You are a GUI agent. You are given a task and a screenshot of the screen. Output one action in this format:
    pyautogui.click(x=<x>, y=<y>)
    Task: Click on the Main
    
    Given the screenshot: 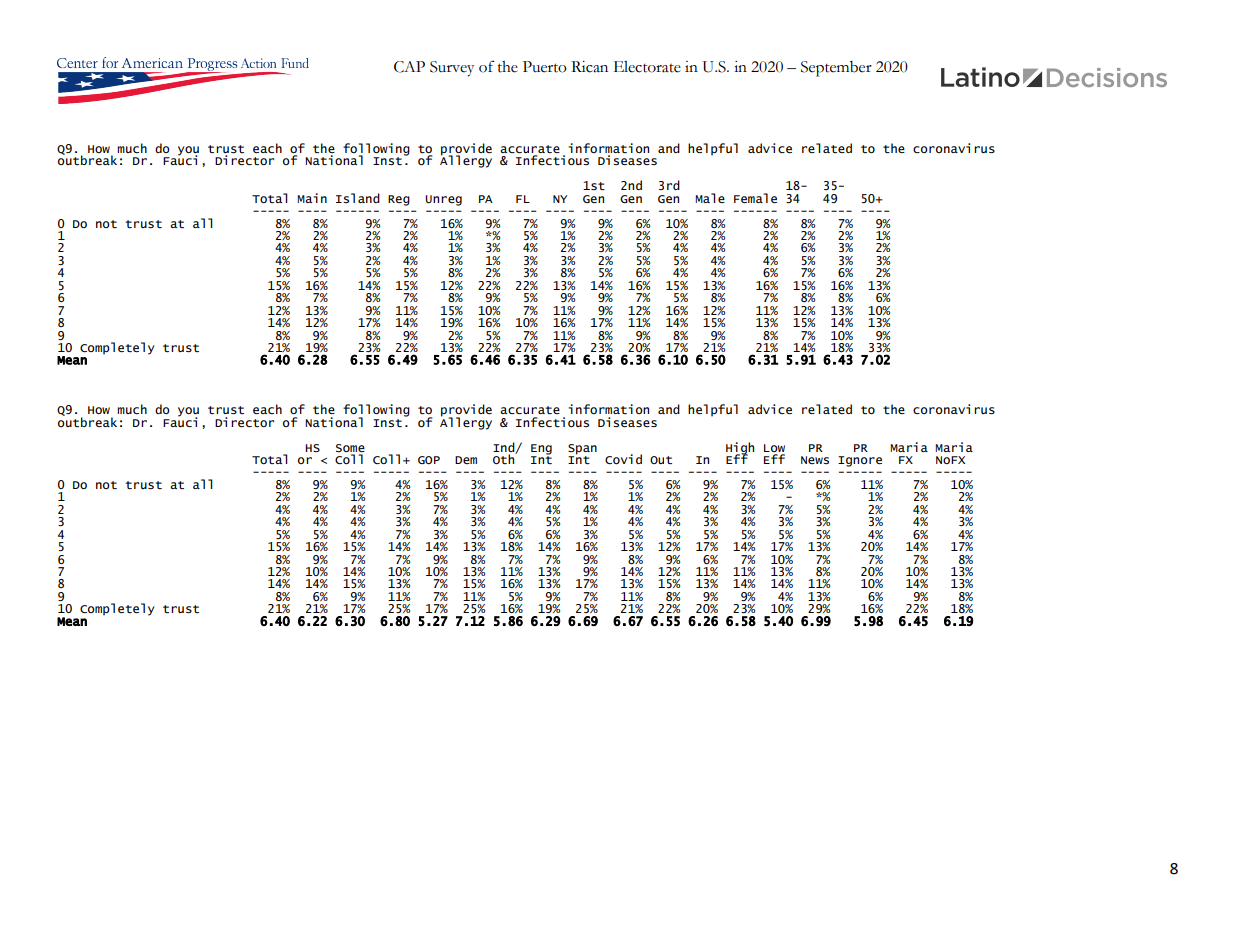 What is the action you would take?
    pyautogui.click(x=312, y=198)
